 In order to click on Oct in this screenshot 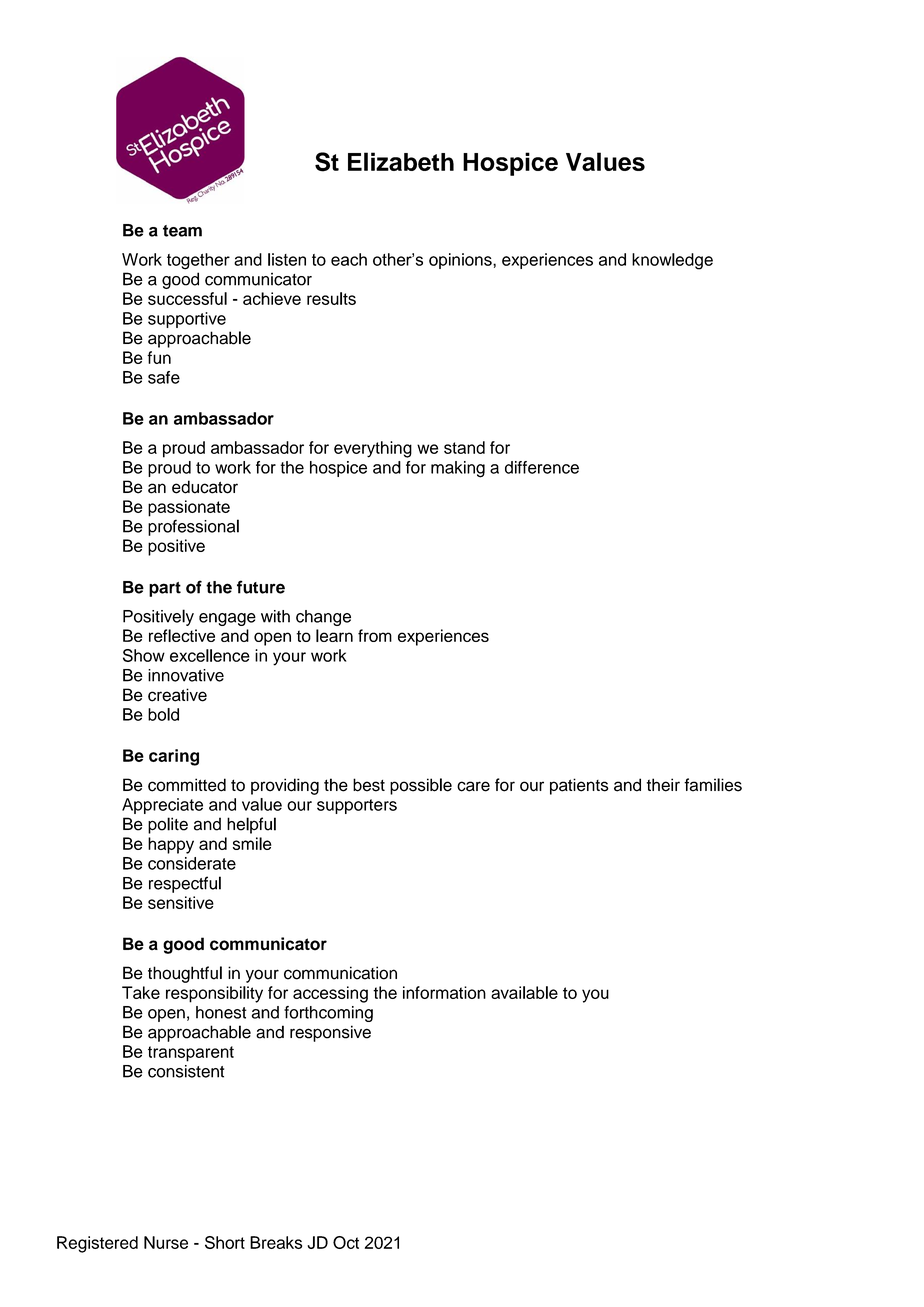, I will do `click(346, 1242)`.
